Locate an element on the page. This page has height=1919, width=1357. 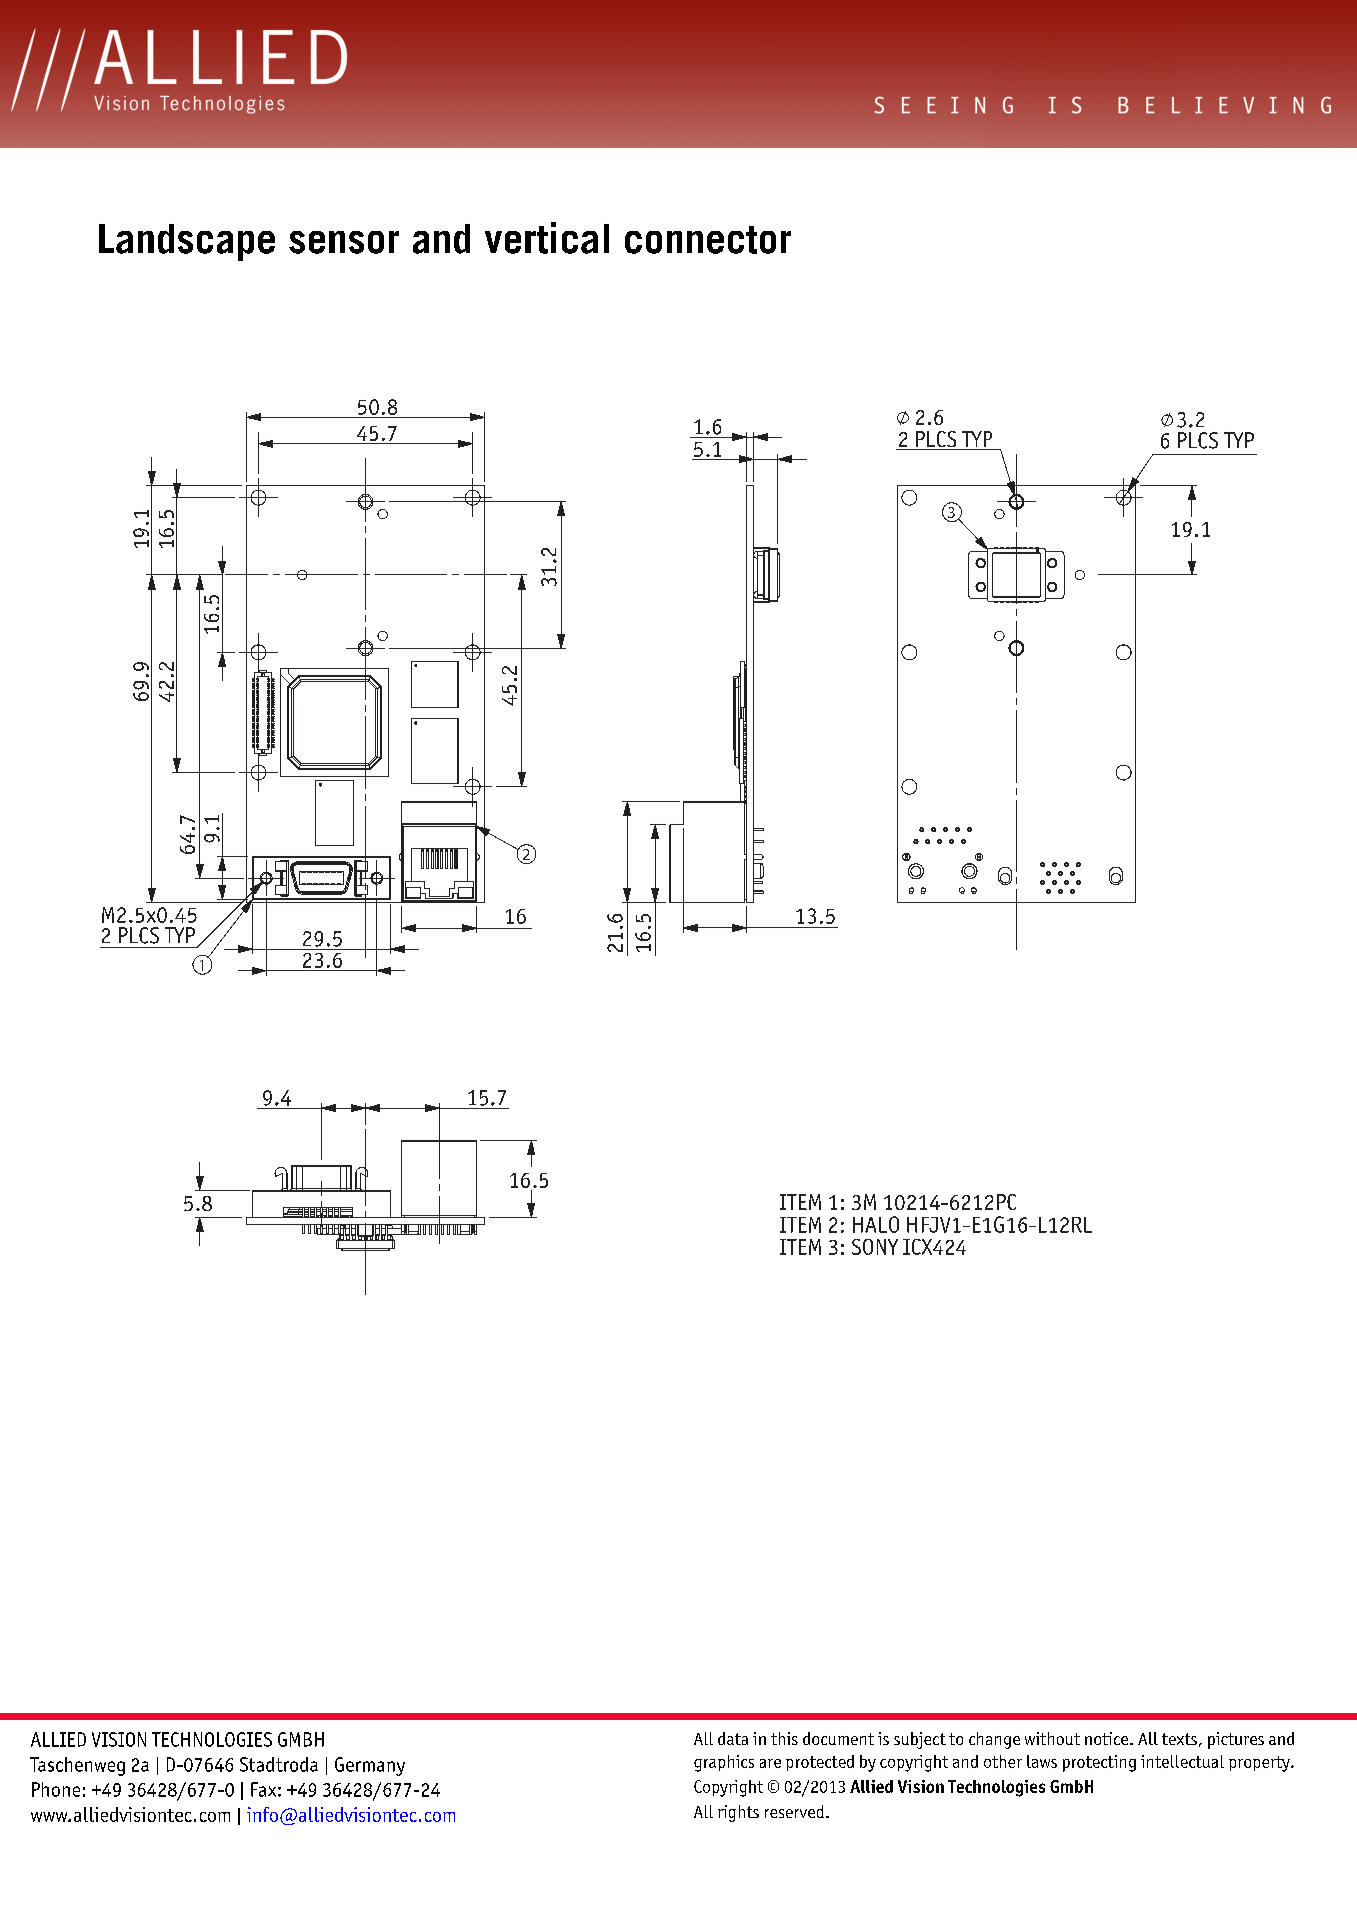
graphics is located at coordinates (724, 1763).
